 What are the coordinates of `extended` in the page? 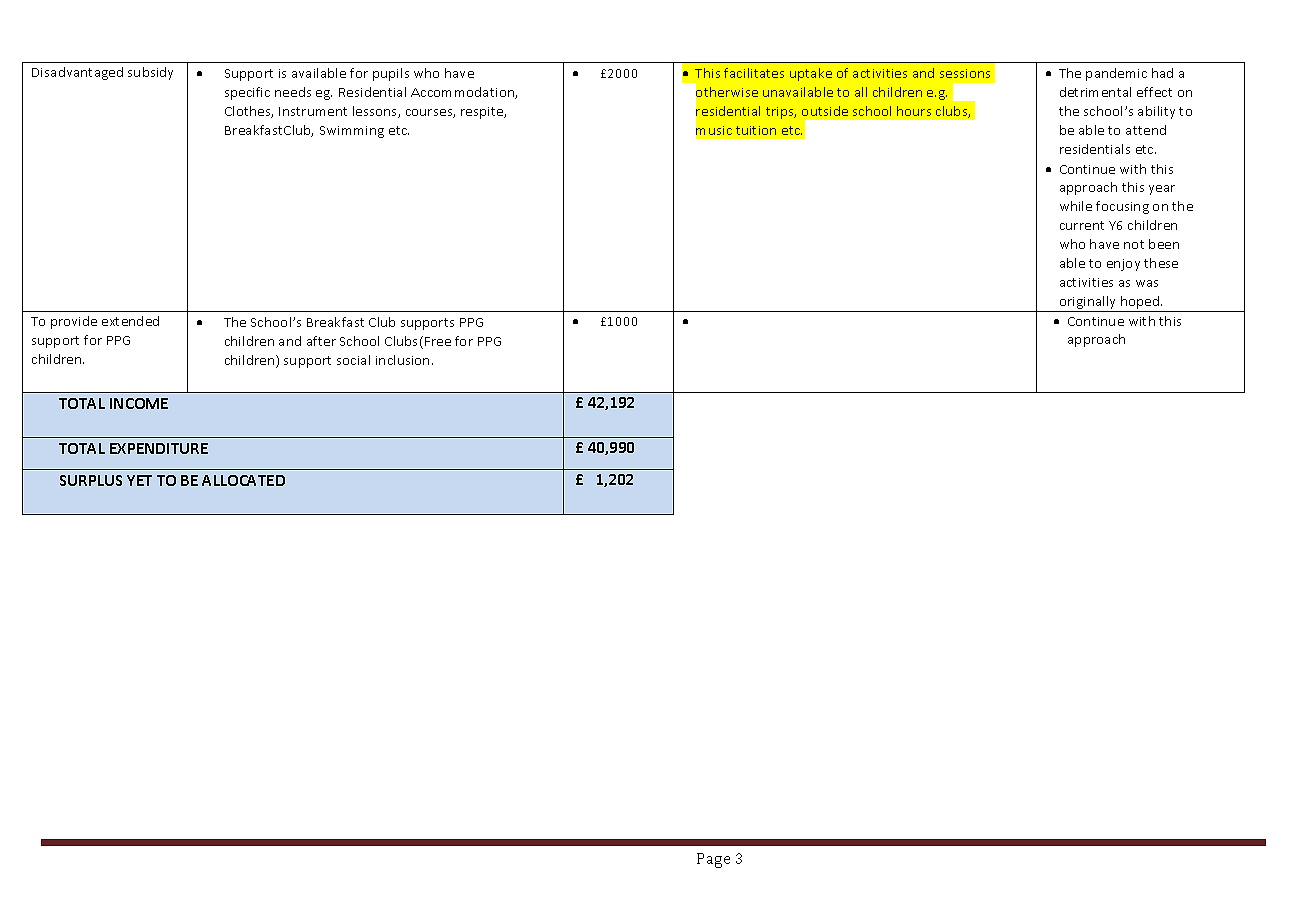 It's located at (130, 321).
